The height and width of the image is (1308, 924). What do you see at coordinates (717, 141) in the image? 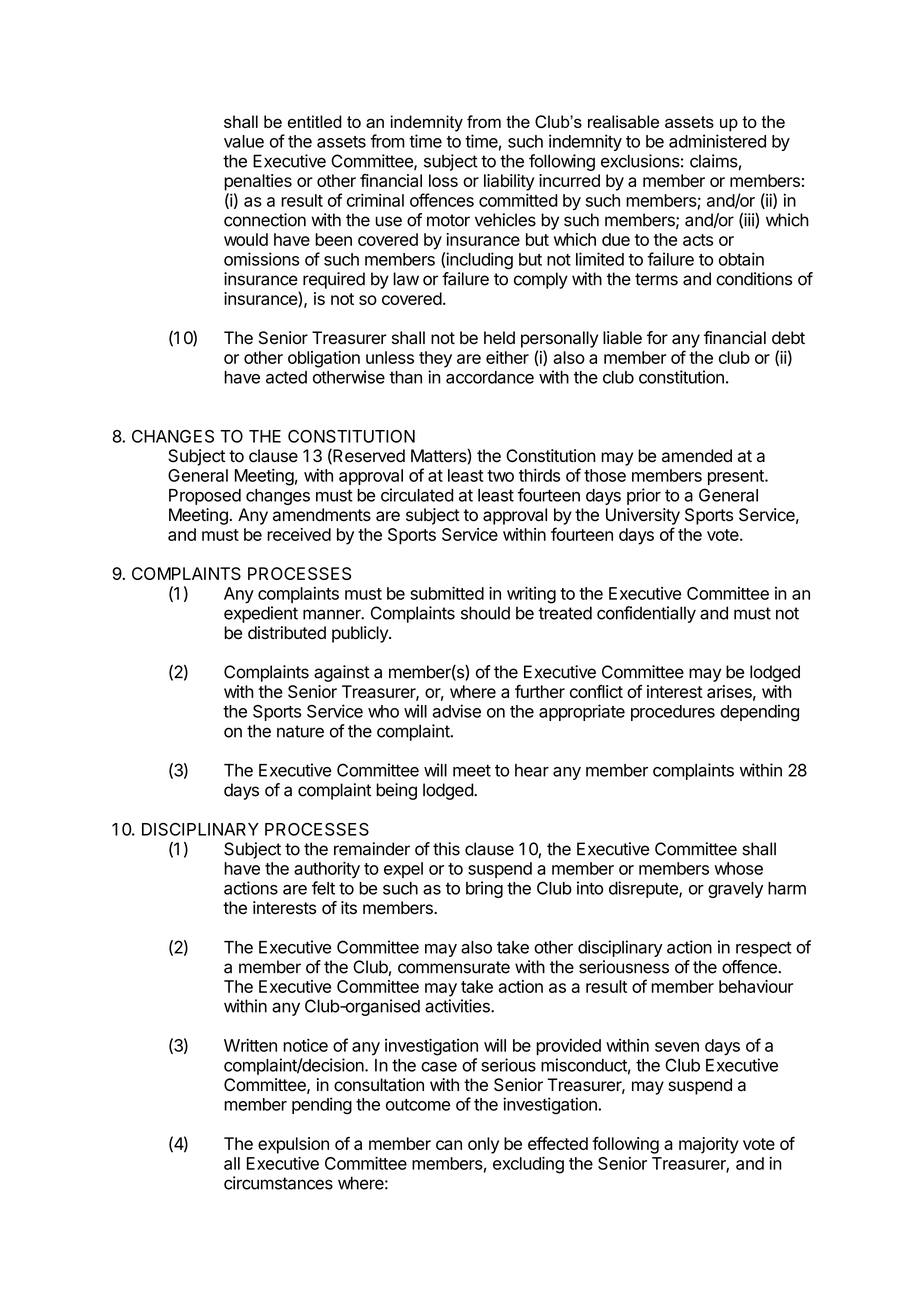
I see `administered` at bounding box center [717, 141].
